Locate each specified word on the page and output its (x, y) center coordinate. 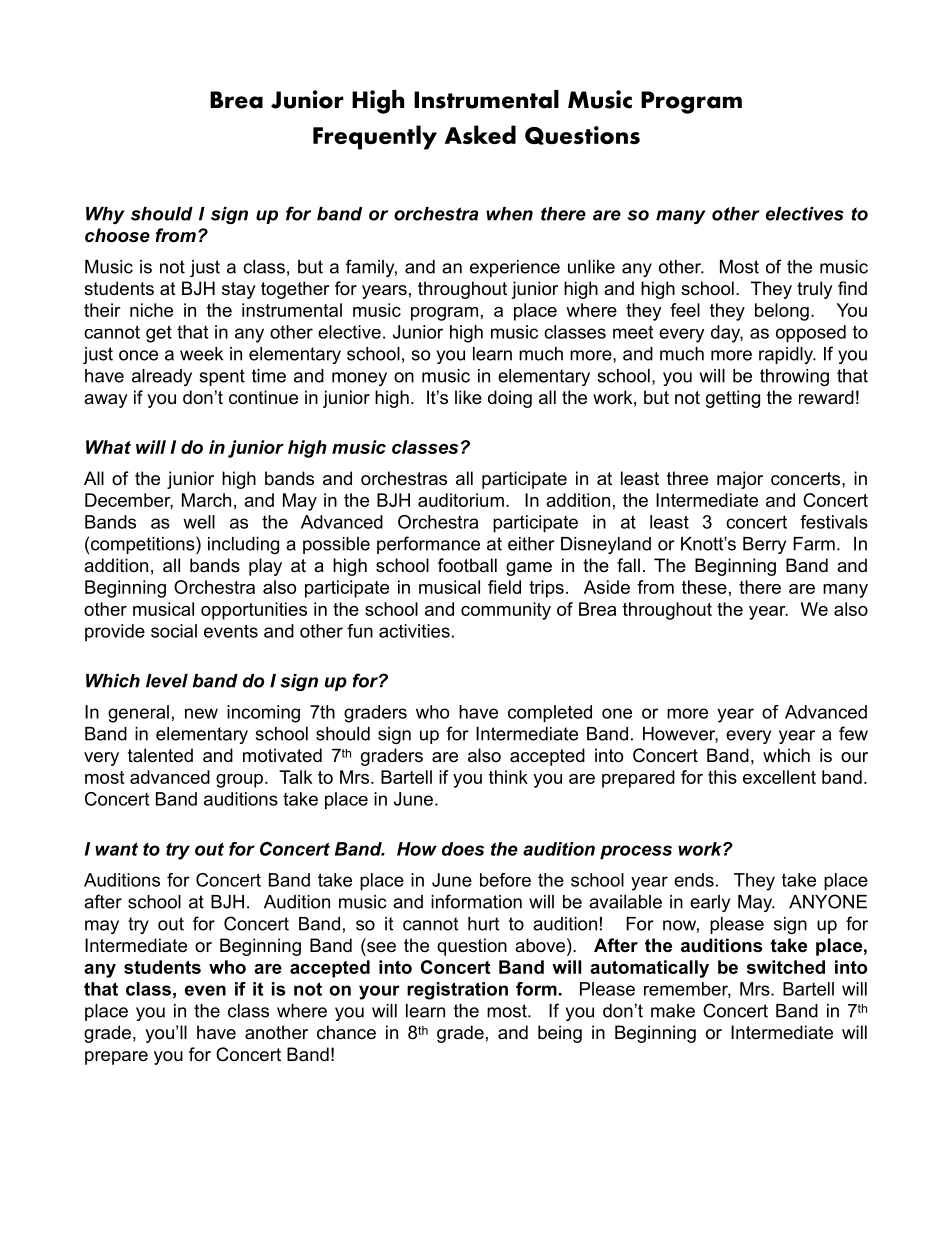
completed (550, 714)
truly (815, 290)
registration (457, 991)
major (740, 480)
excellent (779, 777)
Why (105, 215)
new (201, 713)
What (108, 447)
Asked (480, 134)
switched (786, 967)
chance (346, 1032)
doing (510, 399)
